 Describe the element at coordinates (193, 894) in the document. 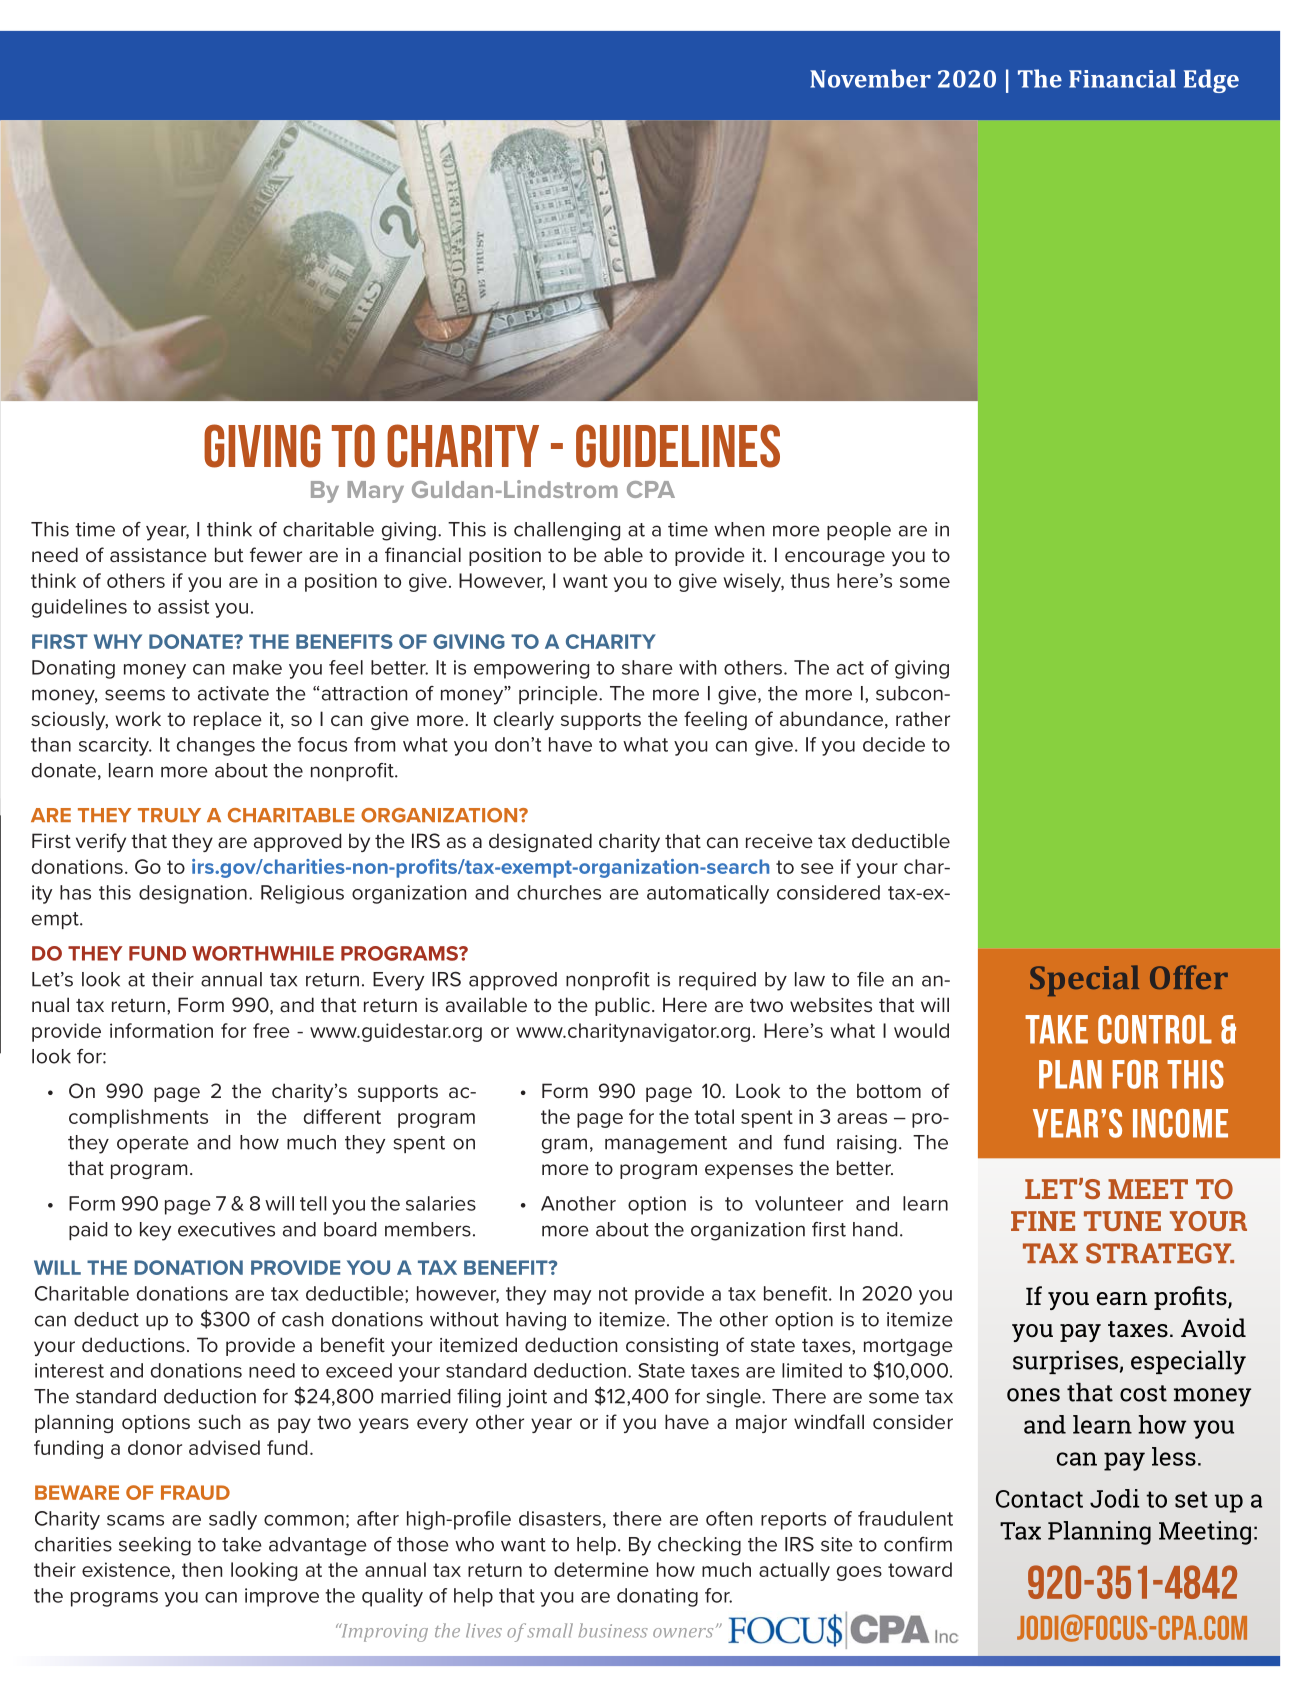

I see `designation` at that location.
